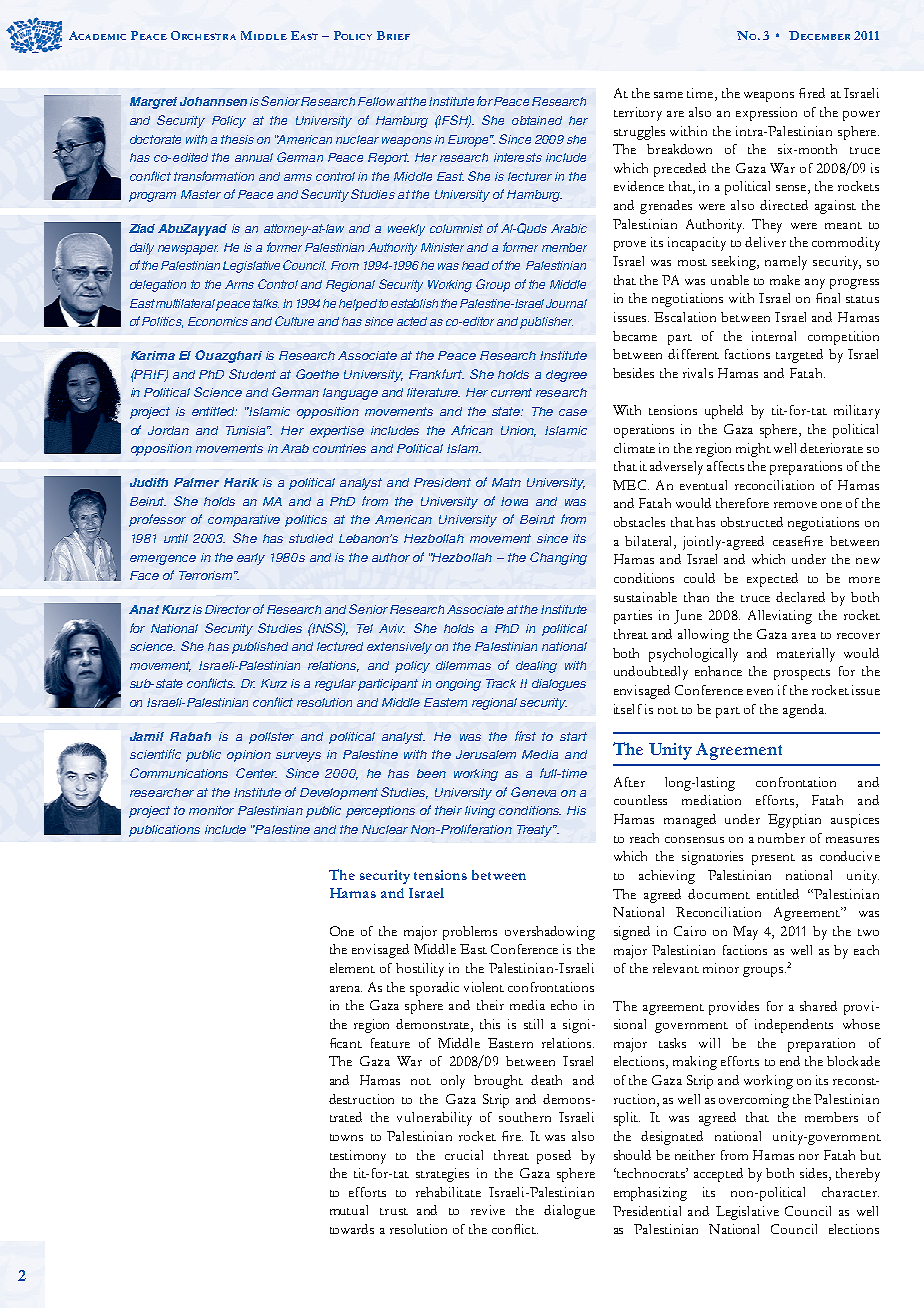  I want to click on mutual, so click(349, 1210).
